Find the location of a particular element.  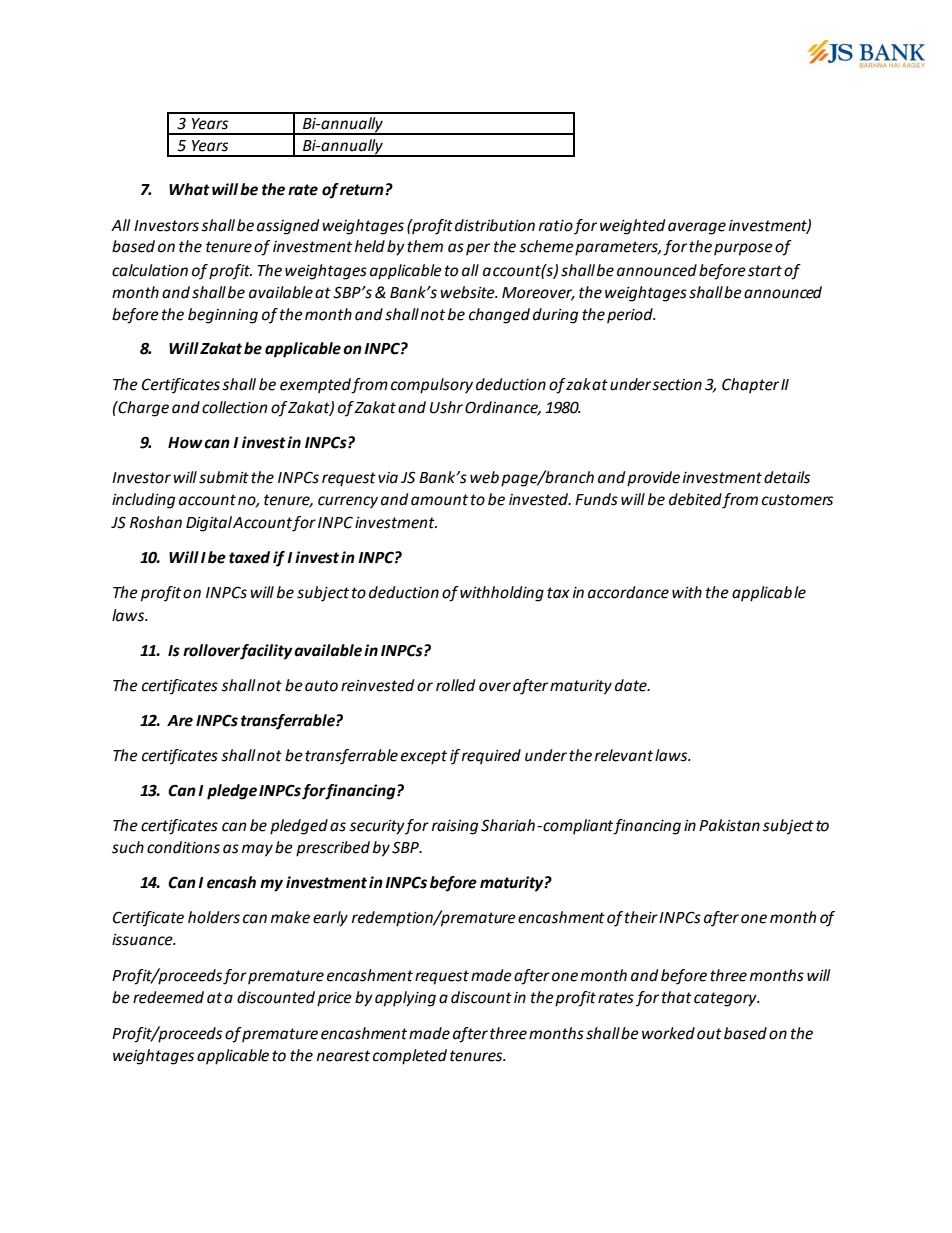

out is located at coordinates (709, 1034).
